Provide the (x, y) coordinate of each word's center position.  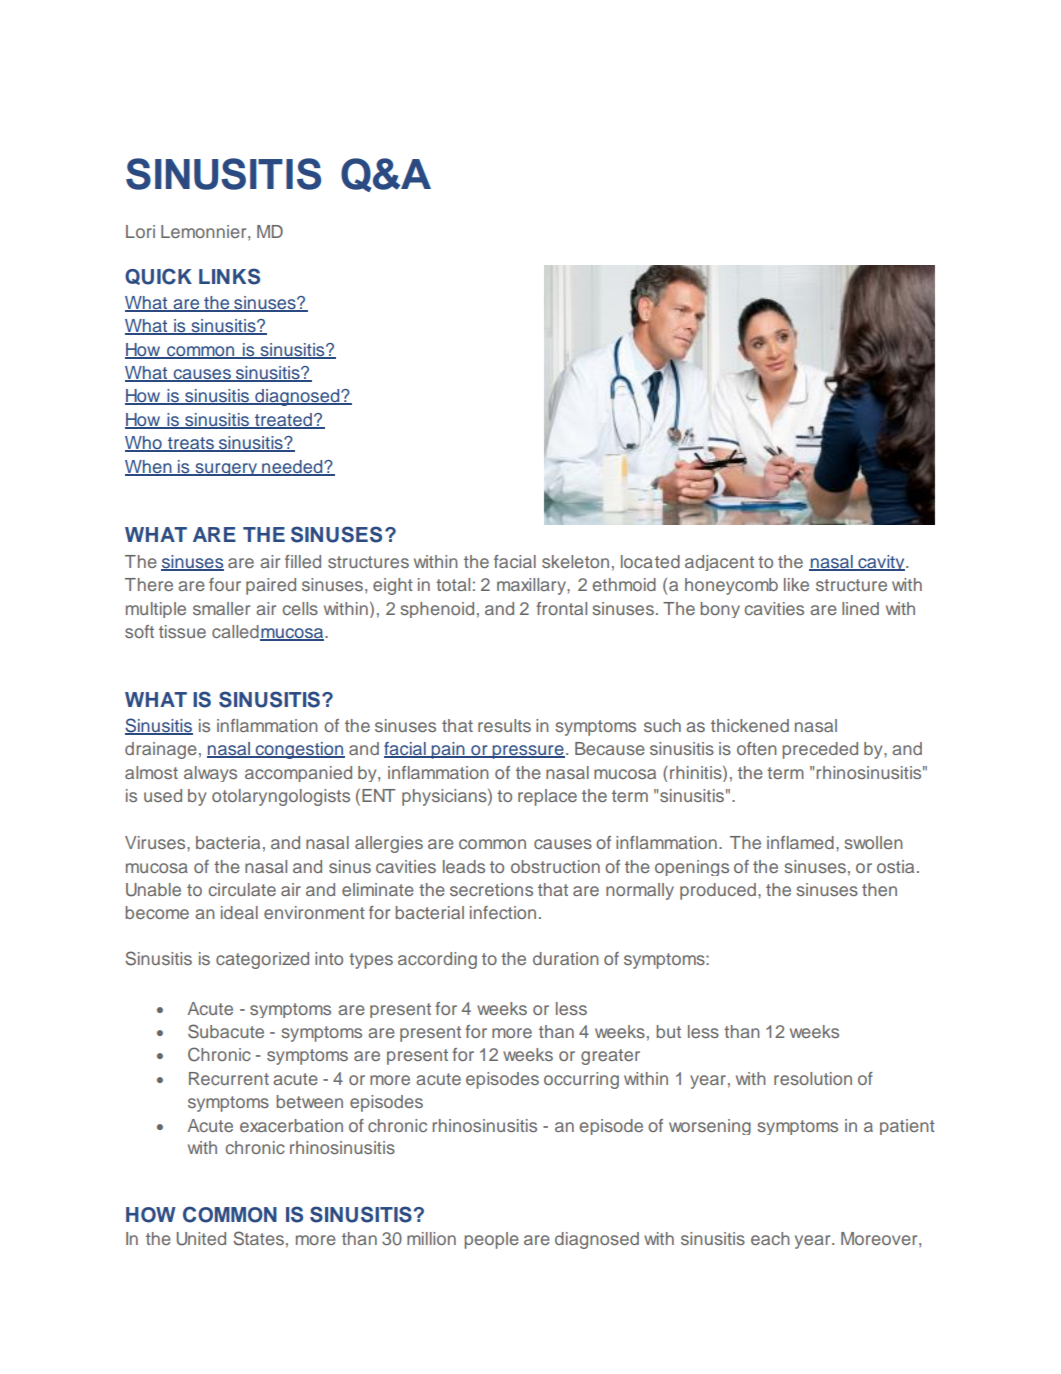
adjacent (719, 563)
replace (547, 797)
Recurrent (229, 1078)
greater (610, 1057)
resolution (813, 1078)
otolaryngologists (281, 797)
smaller (221, 608)
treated (283, 421)
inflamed (800, 842)
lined (860, 608)
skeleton (575, 561)
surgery (226, 469)
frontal (561, 608)
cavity (881, 563)
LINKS (229, 276)
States (258, 1238)
